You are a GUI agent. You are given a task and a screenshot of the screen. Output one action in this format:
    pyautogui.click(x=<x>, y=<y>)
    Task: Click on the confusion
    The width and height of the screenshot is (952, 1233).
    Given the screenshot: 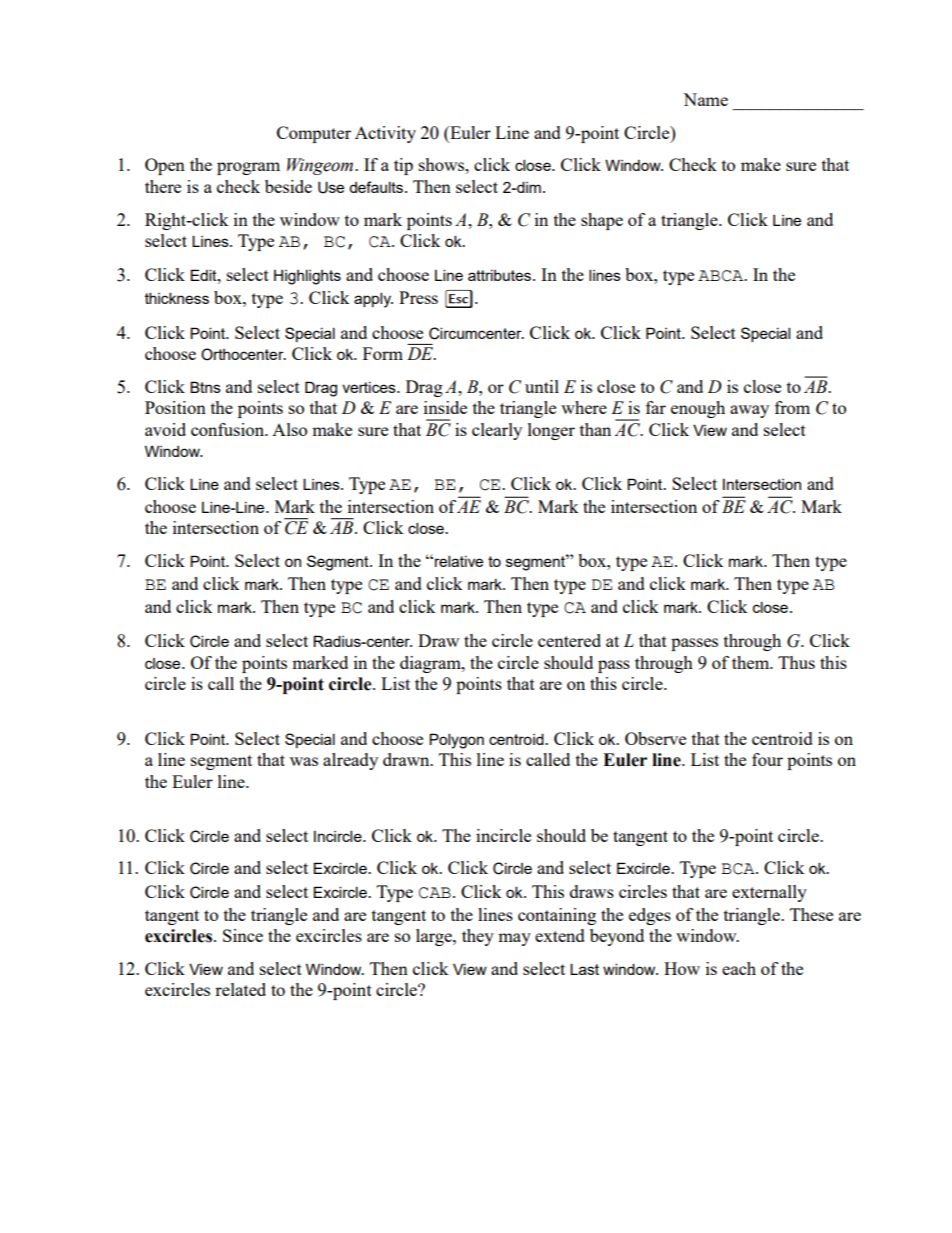 What is the action you would take?
    pyautogui.click(x=229, y=429)
